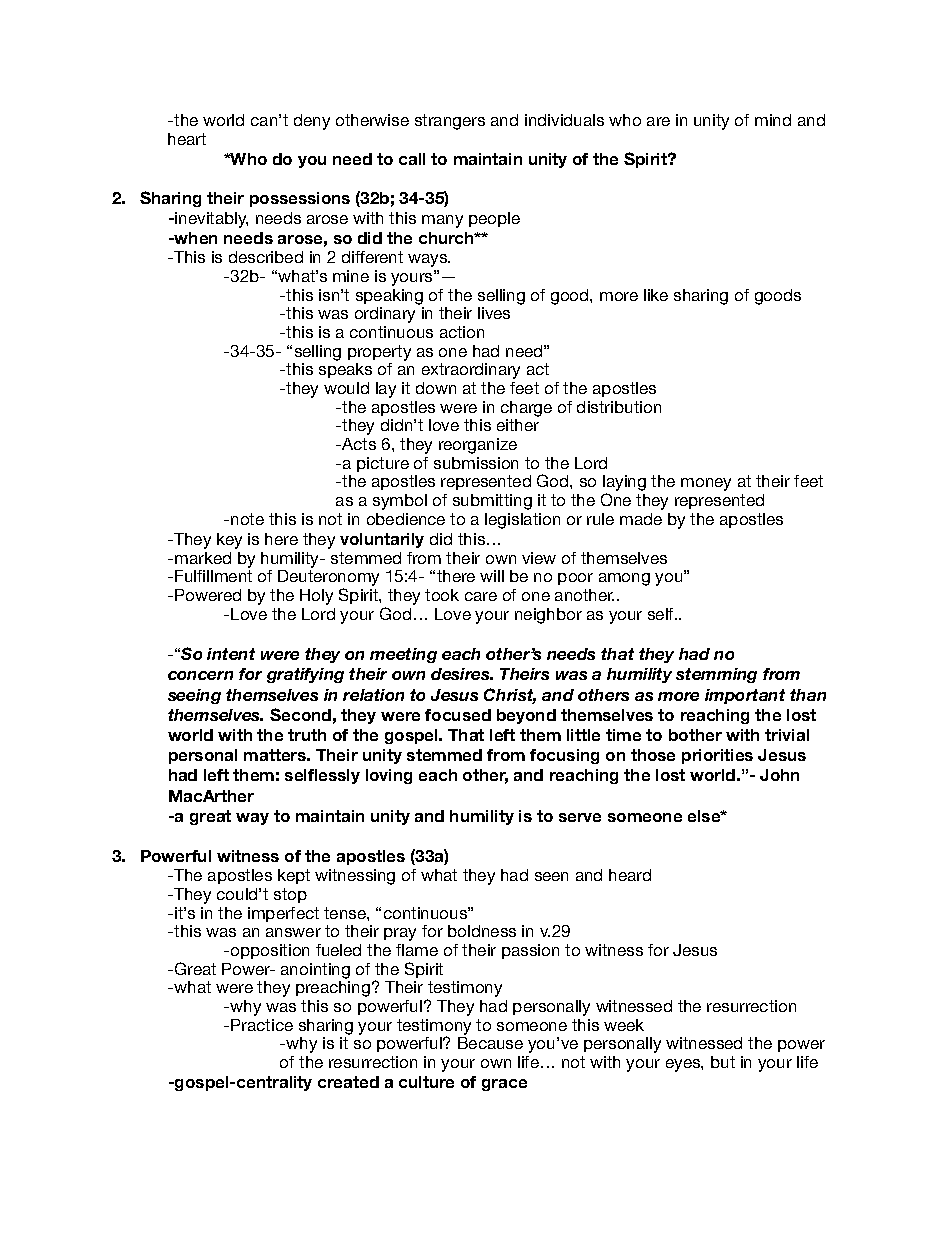 This page has width=952, height=1233. What do you see at coordinates (294, 876) in the page?
I see `kept` at bounding box center [294, 876].
